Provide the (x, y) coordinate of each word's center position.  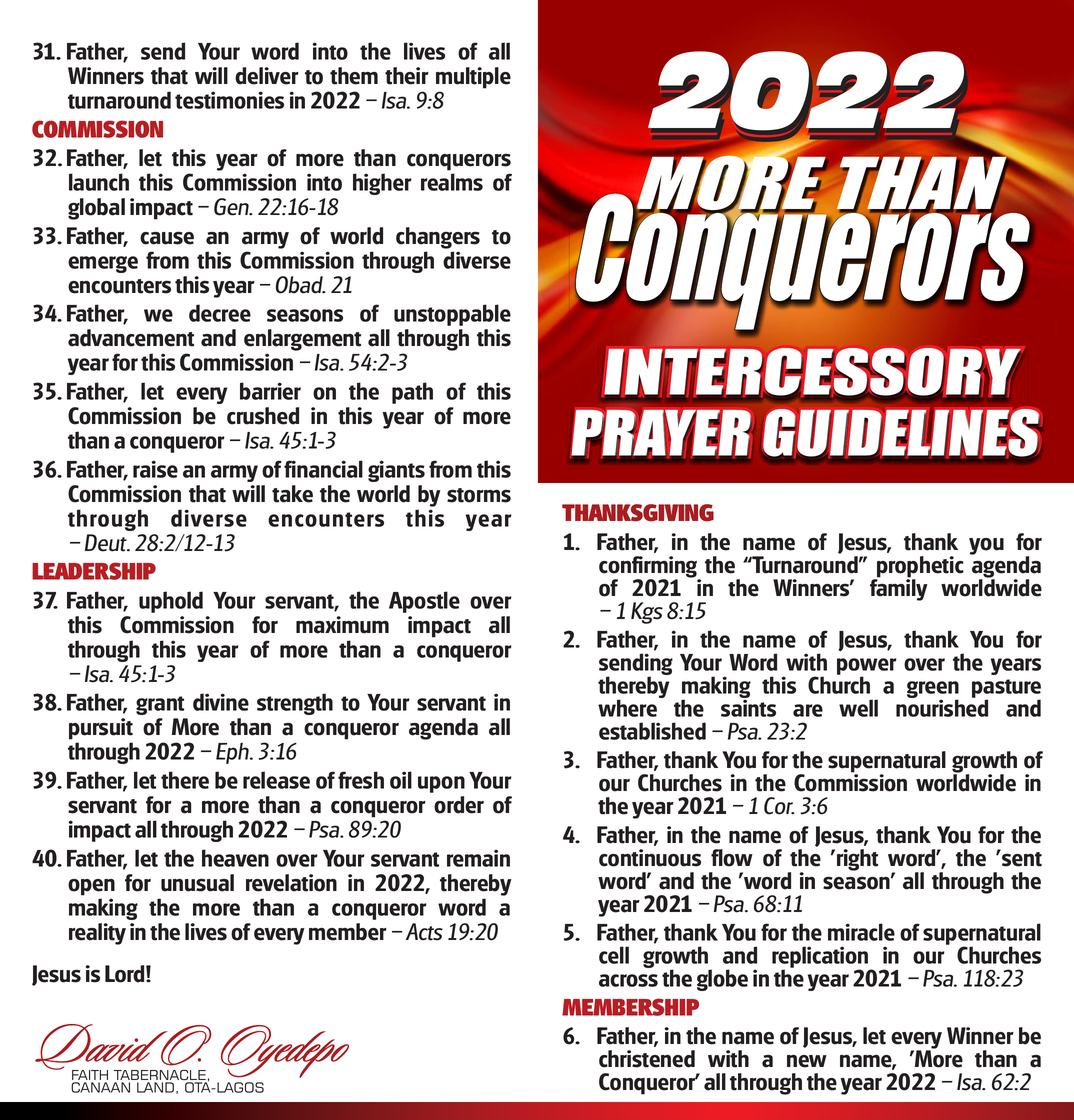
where (627, 708)
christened (647, 1059)
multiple (473, 78)
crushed (263, 416)
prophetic (919, 568)
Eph (233, 753)
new (807, 1061)
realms (452, 182)
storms (479, 495)
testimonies (229, 100)
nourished (942, 707)
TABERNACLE (160, 1076)
